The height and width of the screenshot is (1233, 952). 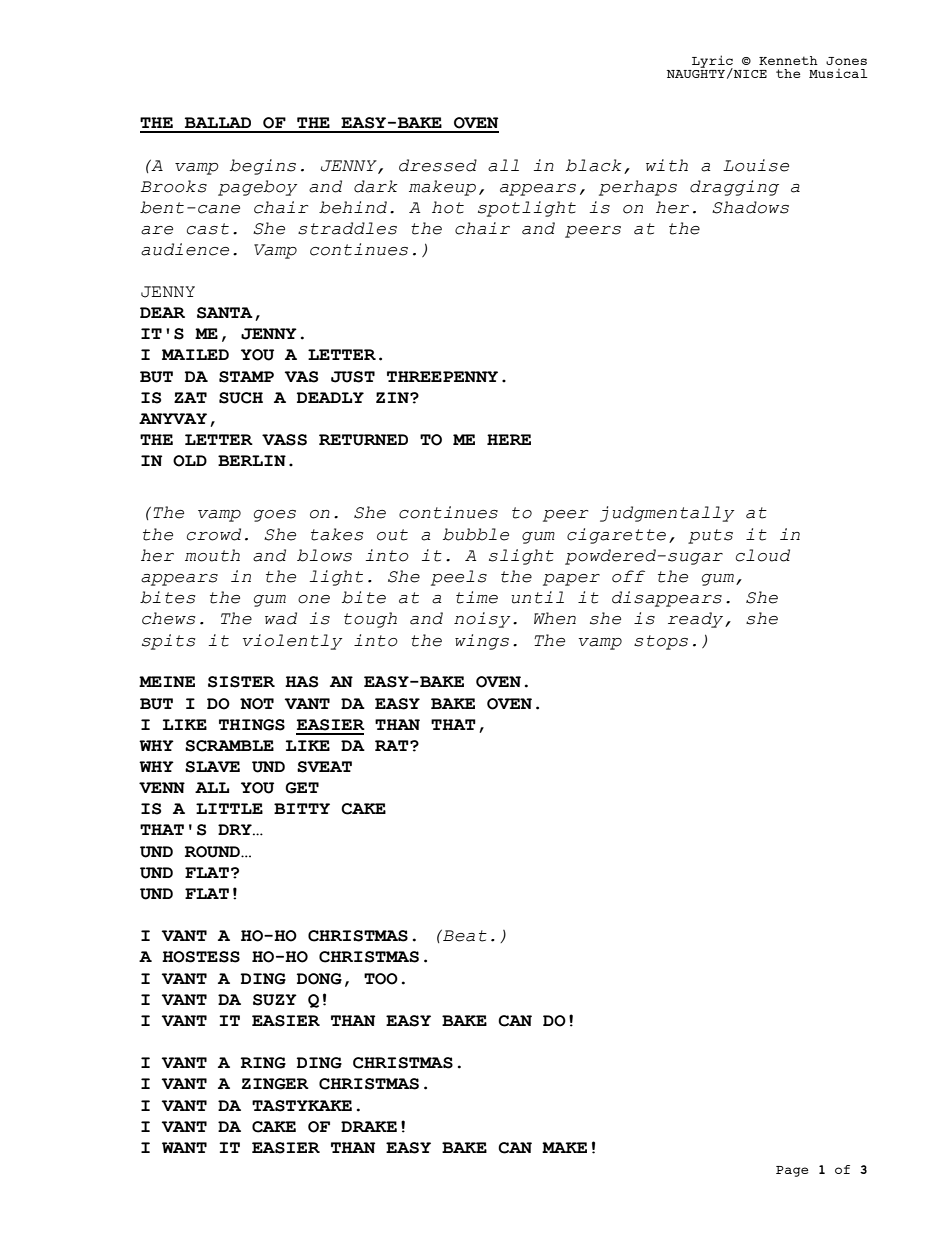 What do you see at coordinates (281, 618) in the screenshot?
I see `wad` at bounding box center [281, 618].
